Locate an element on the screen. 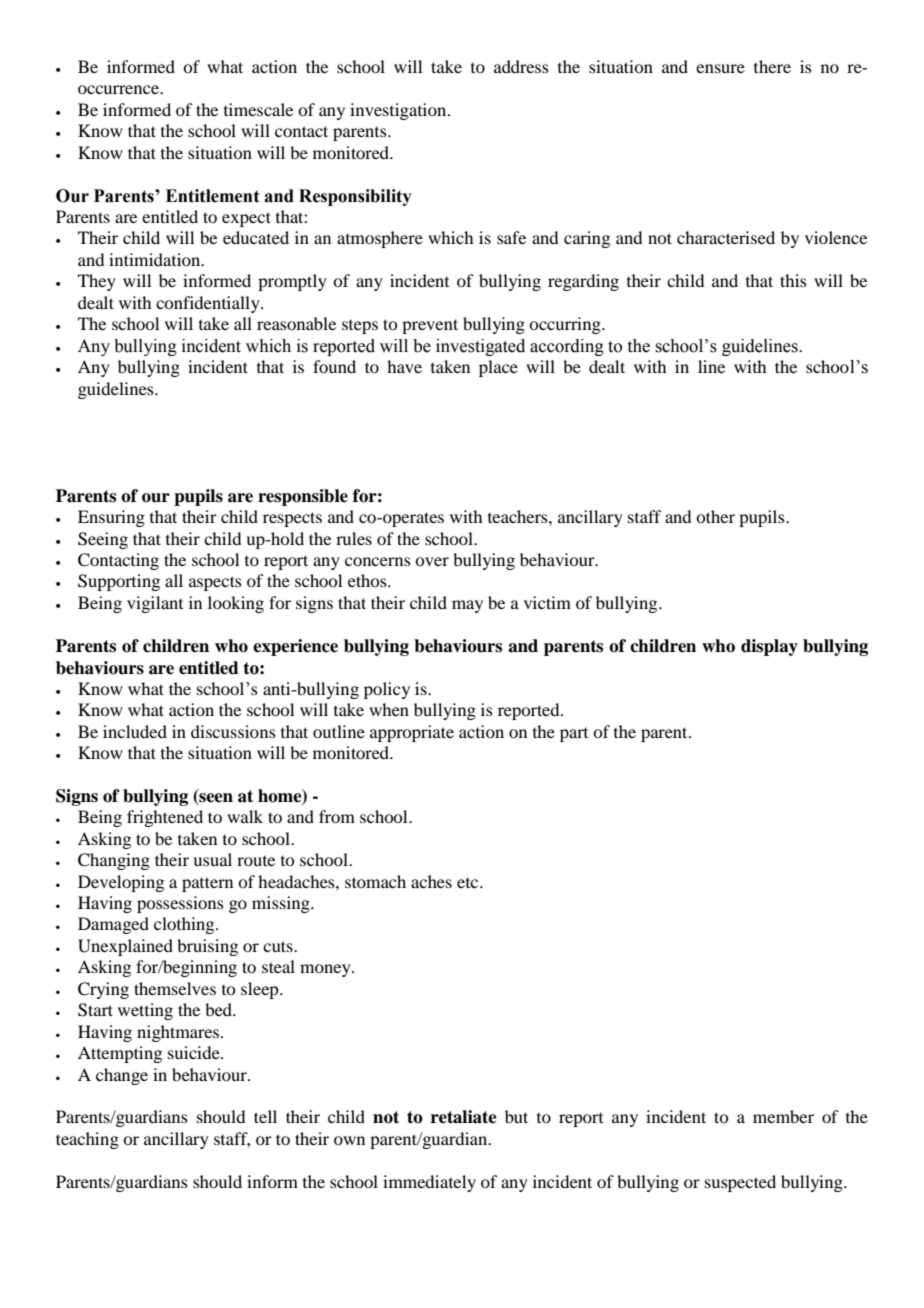 The width and height of the screenshot is (924, 1308). display is located at coordinates (769, 647).
